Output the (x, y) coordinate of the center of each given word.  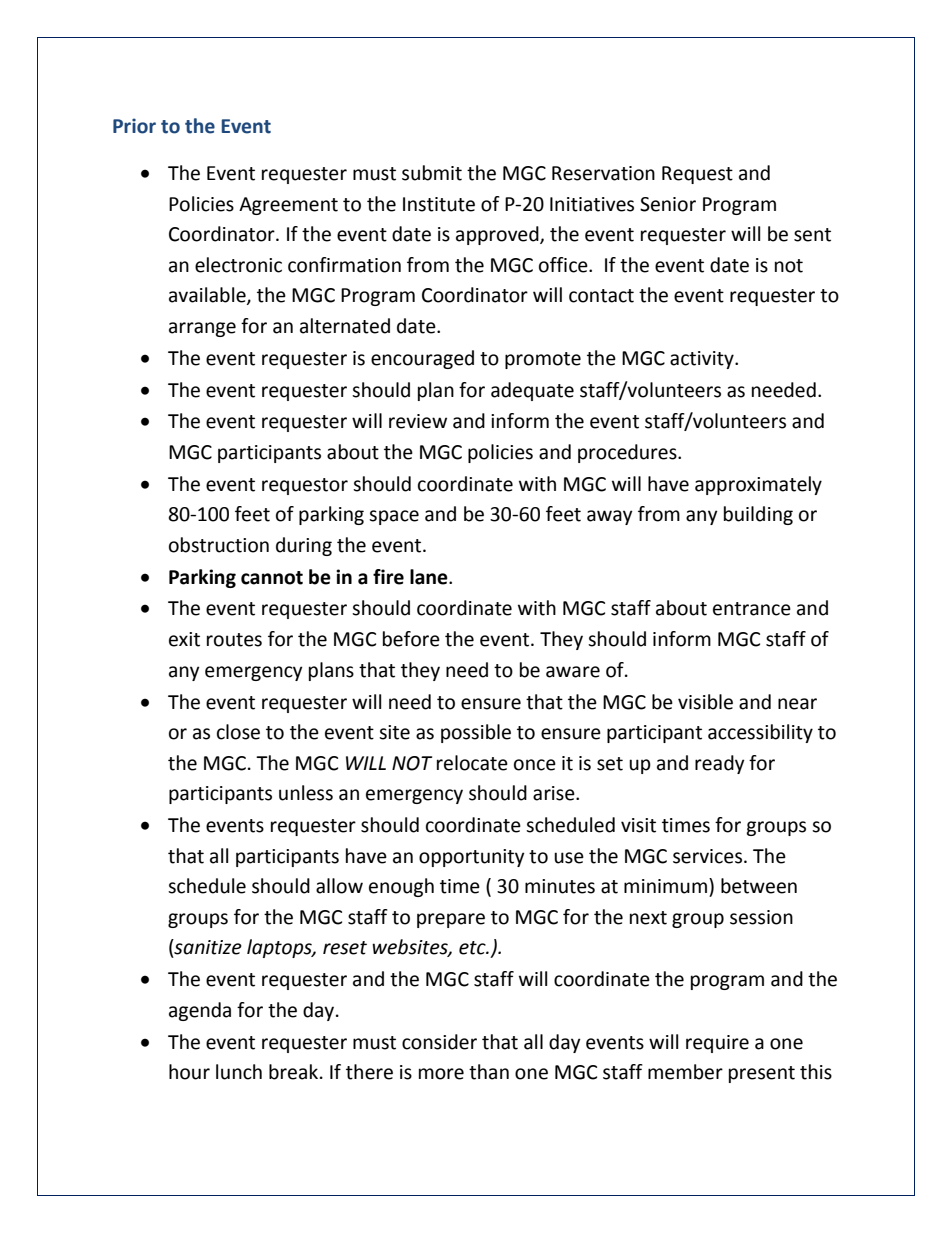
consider (439, 1042)
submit (432, 173)
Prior (134, 126)
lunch (239, 1072)
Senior (668, 204)
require (717, 1044)
